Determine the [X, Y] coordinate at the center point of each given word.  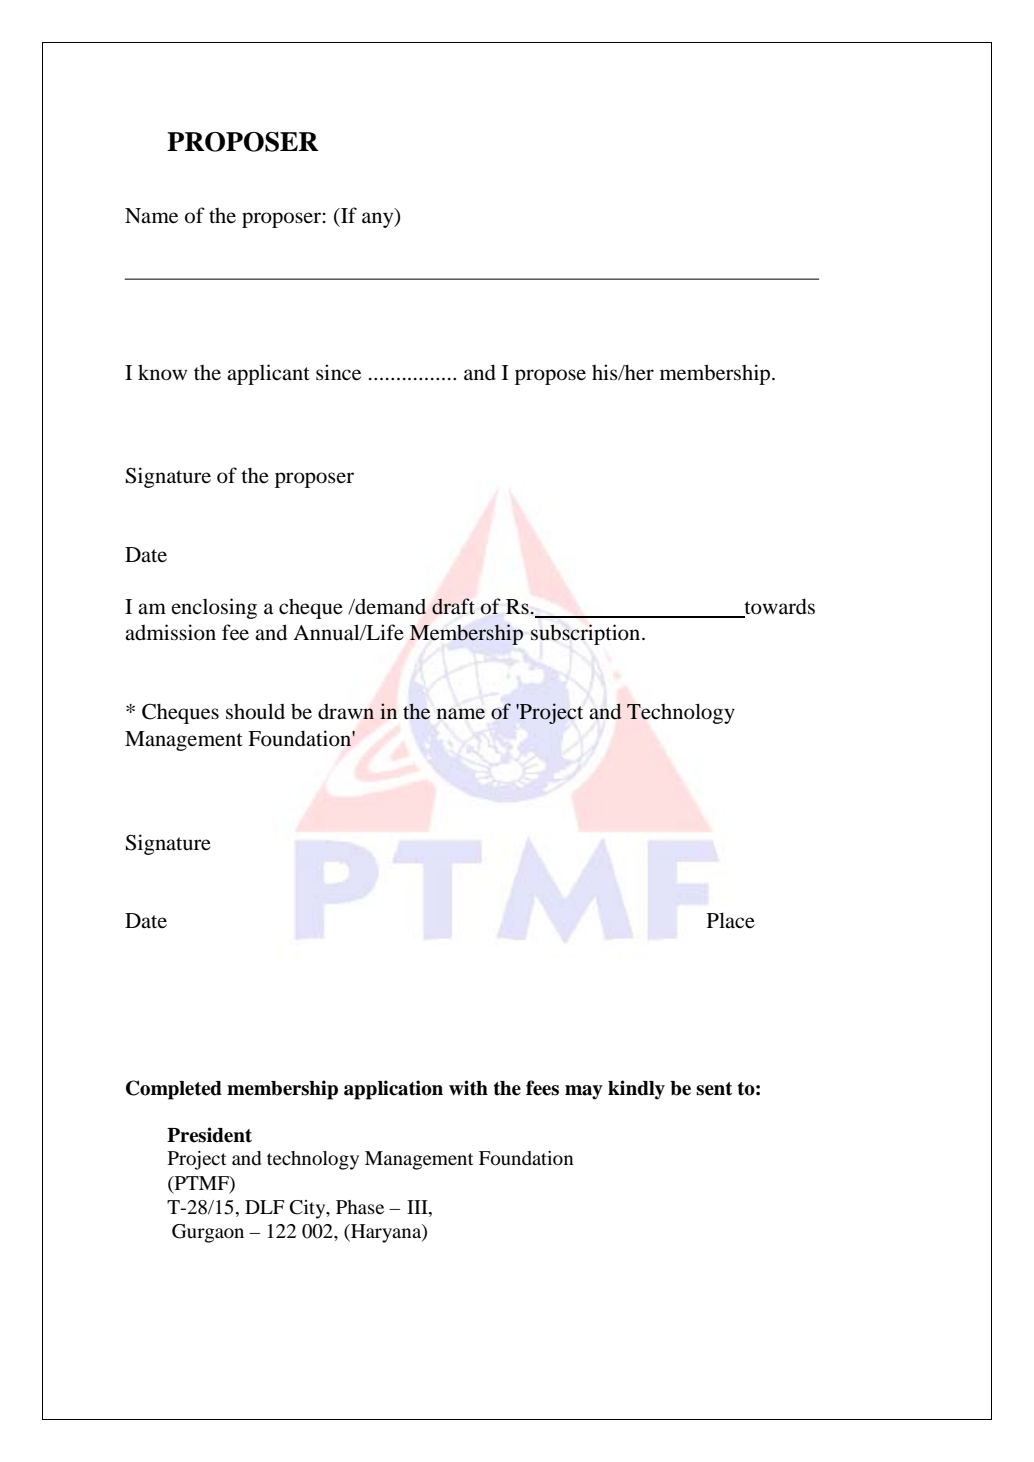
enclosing [214, 608]
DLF [264, 1207]
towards [778, 607]
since [338, 372]
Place [731, 920]
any [379, 220]
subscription [587, 634]
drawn [346, 712]
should [255, 711]
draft [453, 606]
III [418, 1207]
